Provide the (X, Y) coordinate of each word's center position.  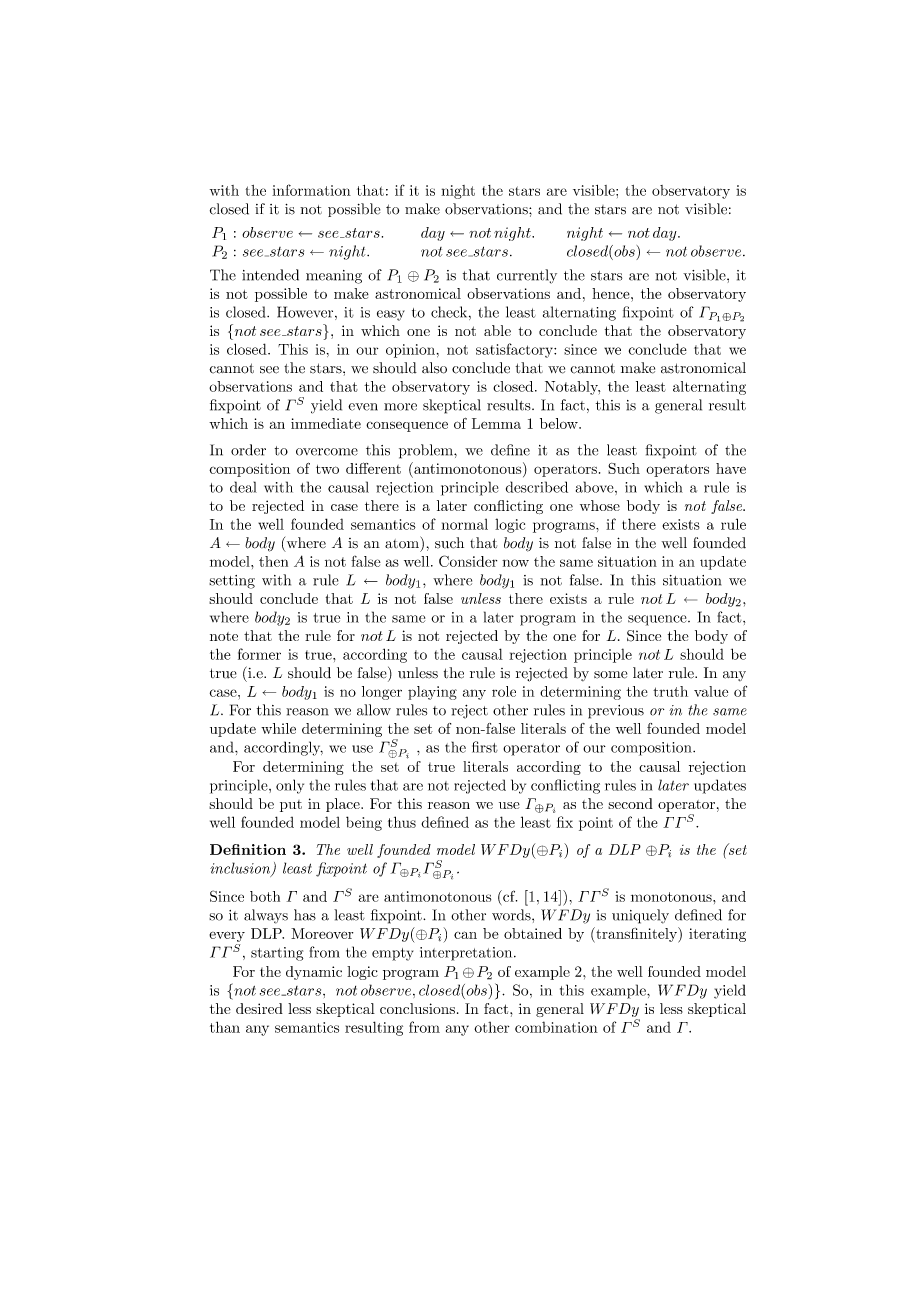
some (610, 675)
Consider (468, 561)
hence (612, 293)
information (311, 190)
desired (259, 1008)
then (273, 561)
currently (527, 276)
